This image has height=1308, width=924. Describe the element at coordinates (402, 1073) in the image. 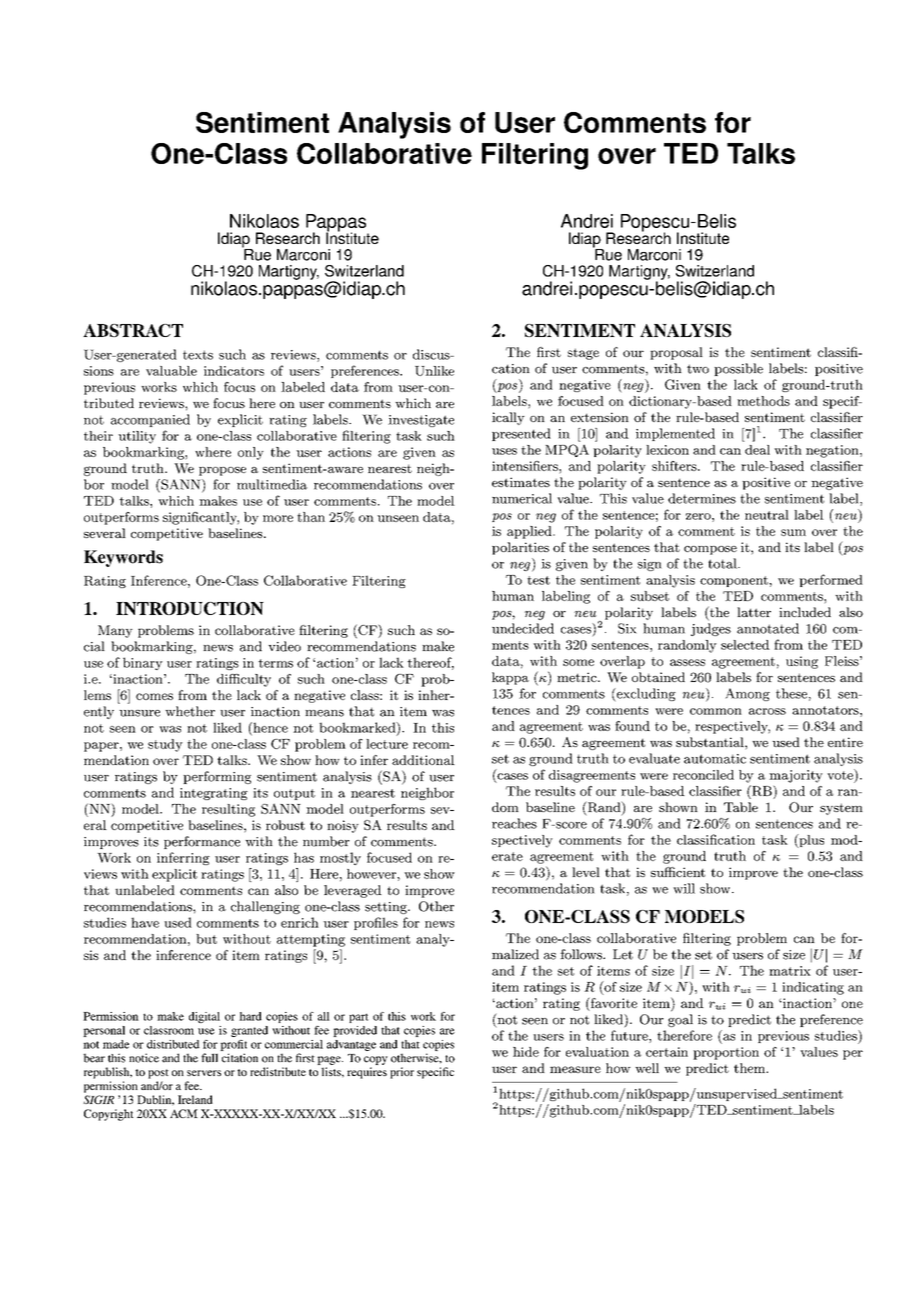

I see `prior` at that location.
